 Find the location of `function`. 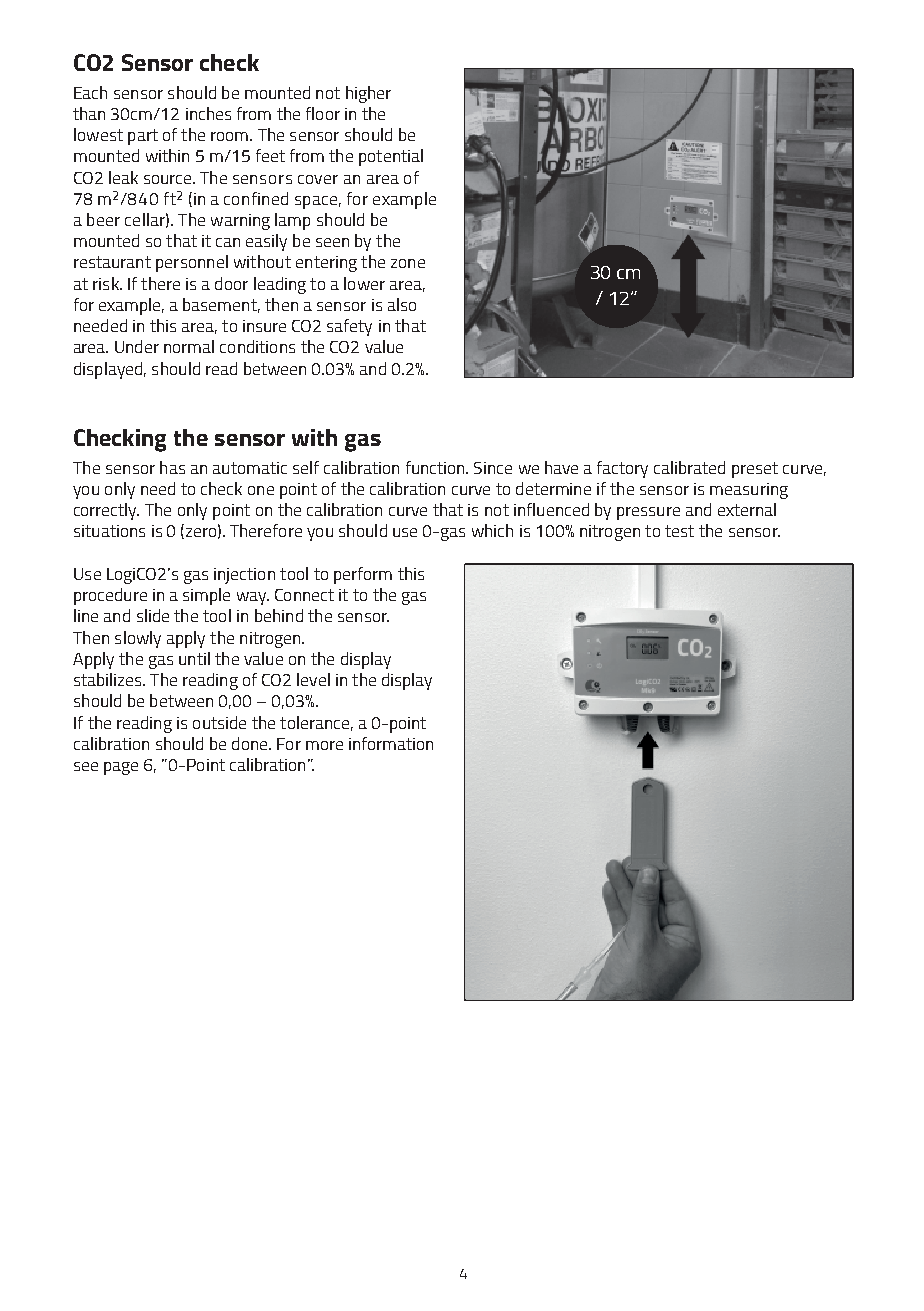

function is located at coordinates (436, 467).
